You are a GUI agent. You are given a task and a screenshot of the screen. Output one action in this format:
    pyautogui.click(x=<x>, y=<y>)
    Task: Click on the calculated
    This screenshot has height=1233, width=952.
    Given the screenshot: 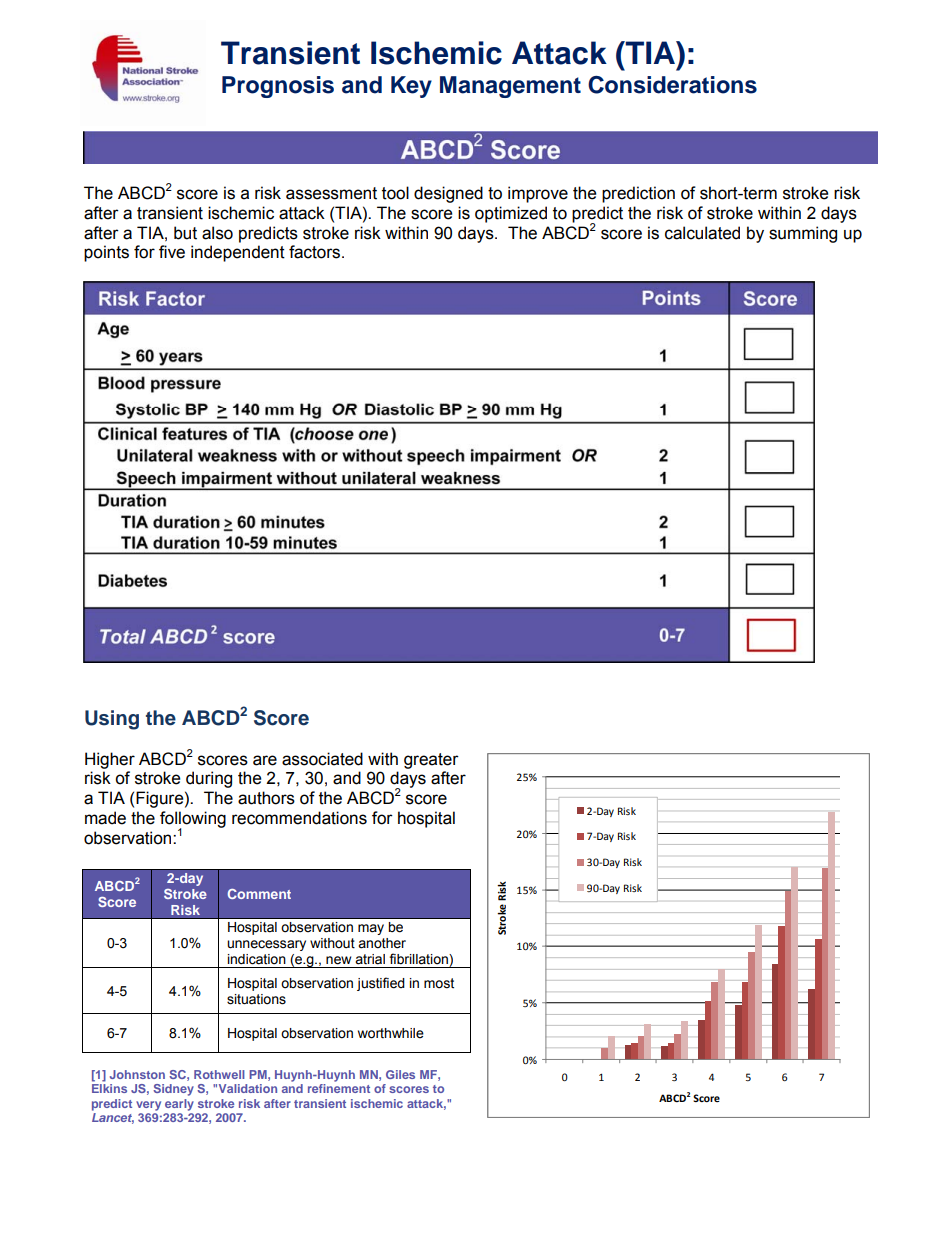 What is the action you would take?
    pyautogui.click(x=702, y=233)
